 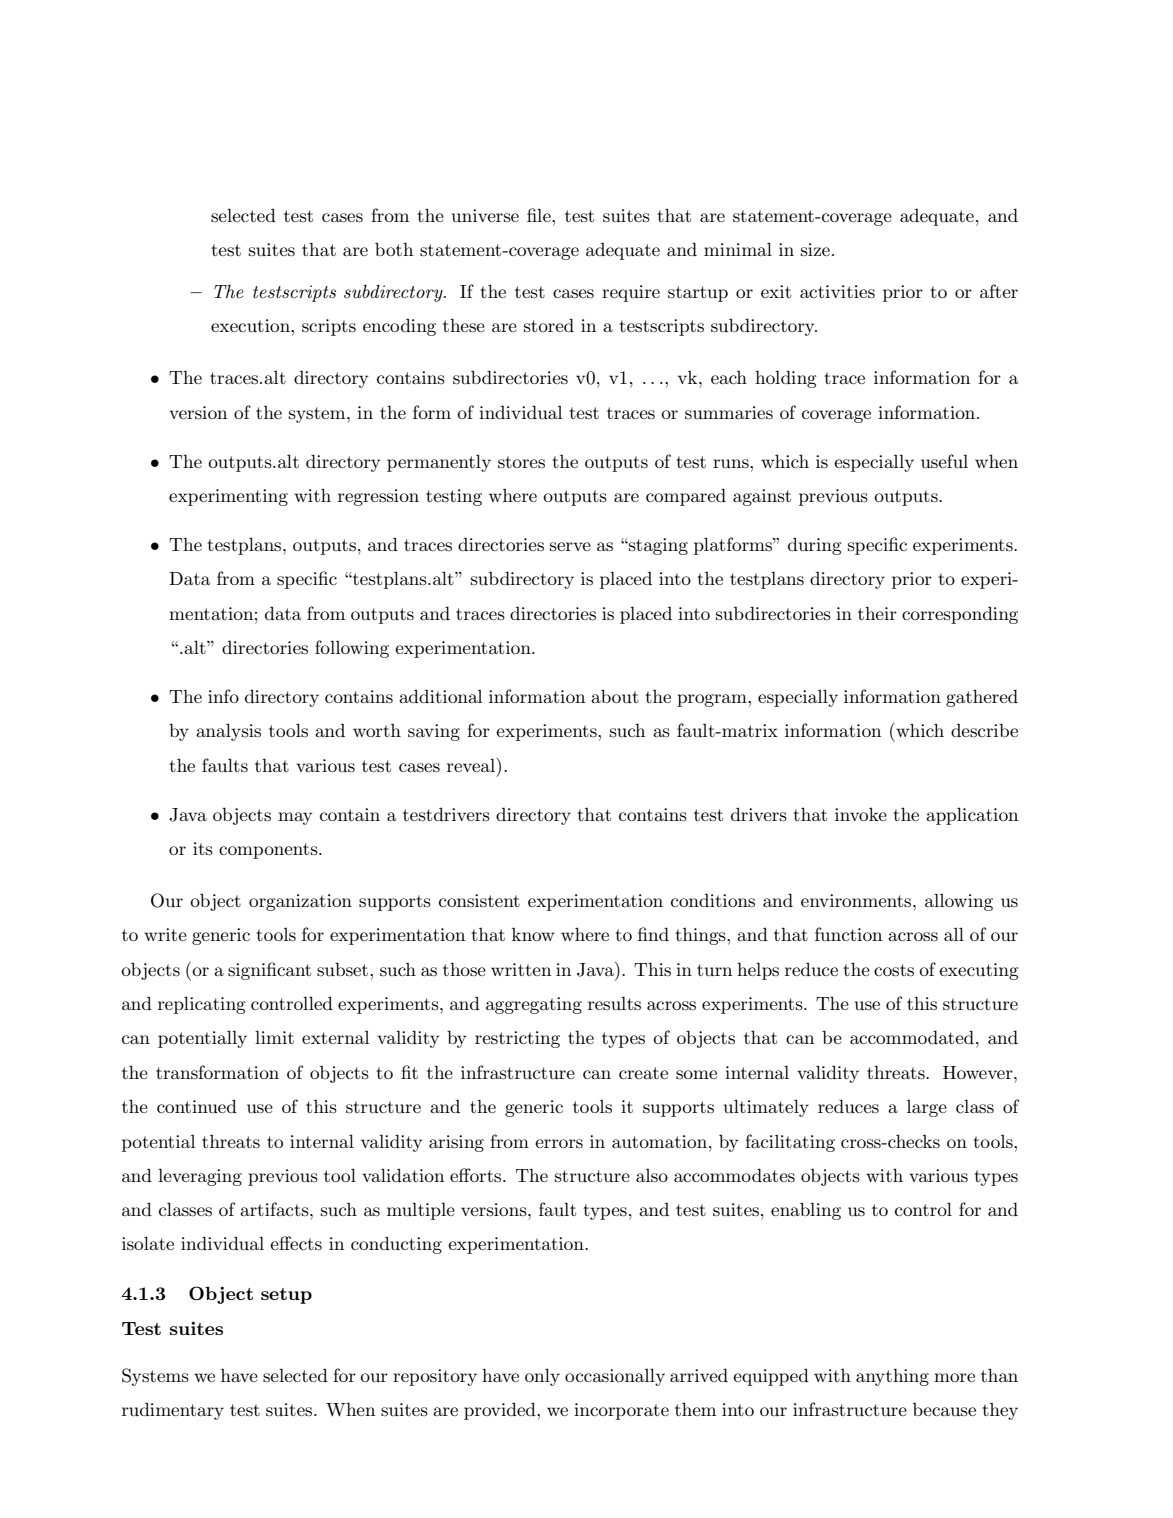 I want to click on file, so click(x=540, y=215).
